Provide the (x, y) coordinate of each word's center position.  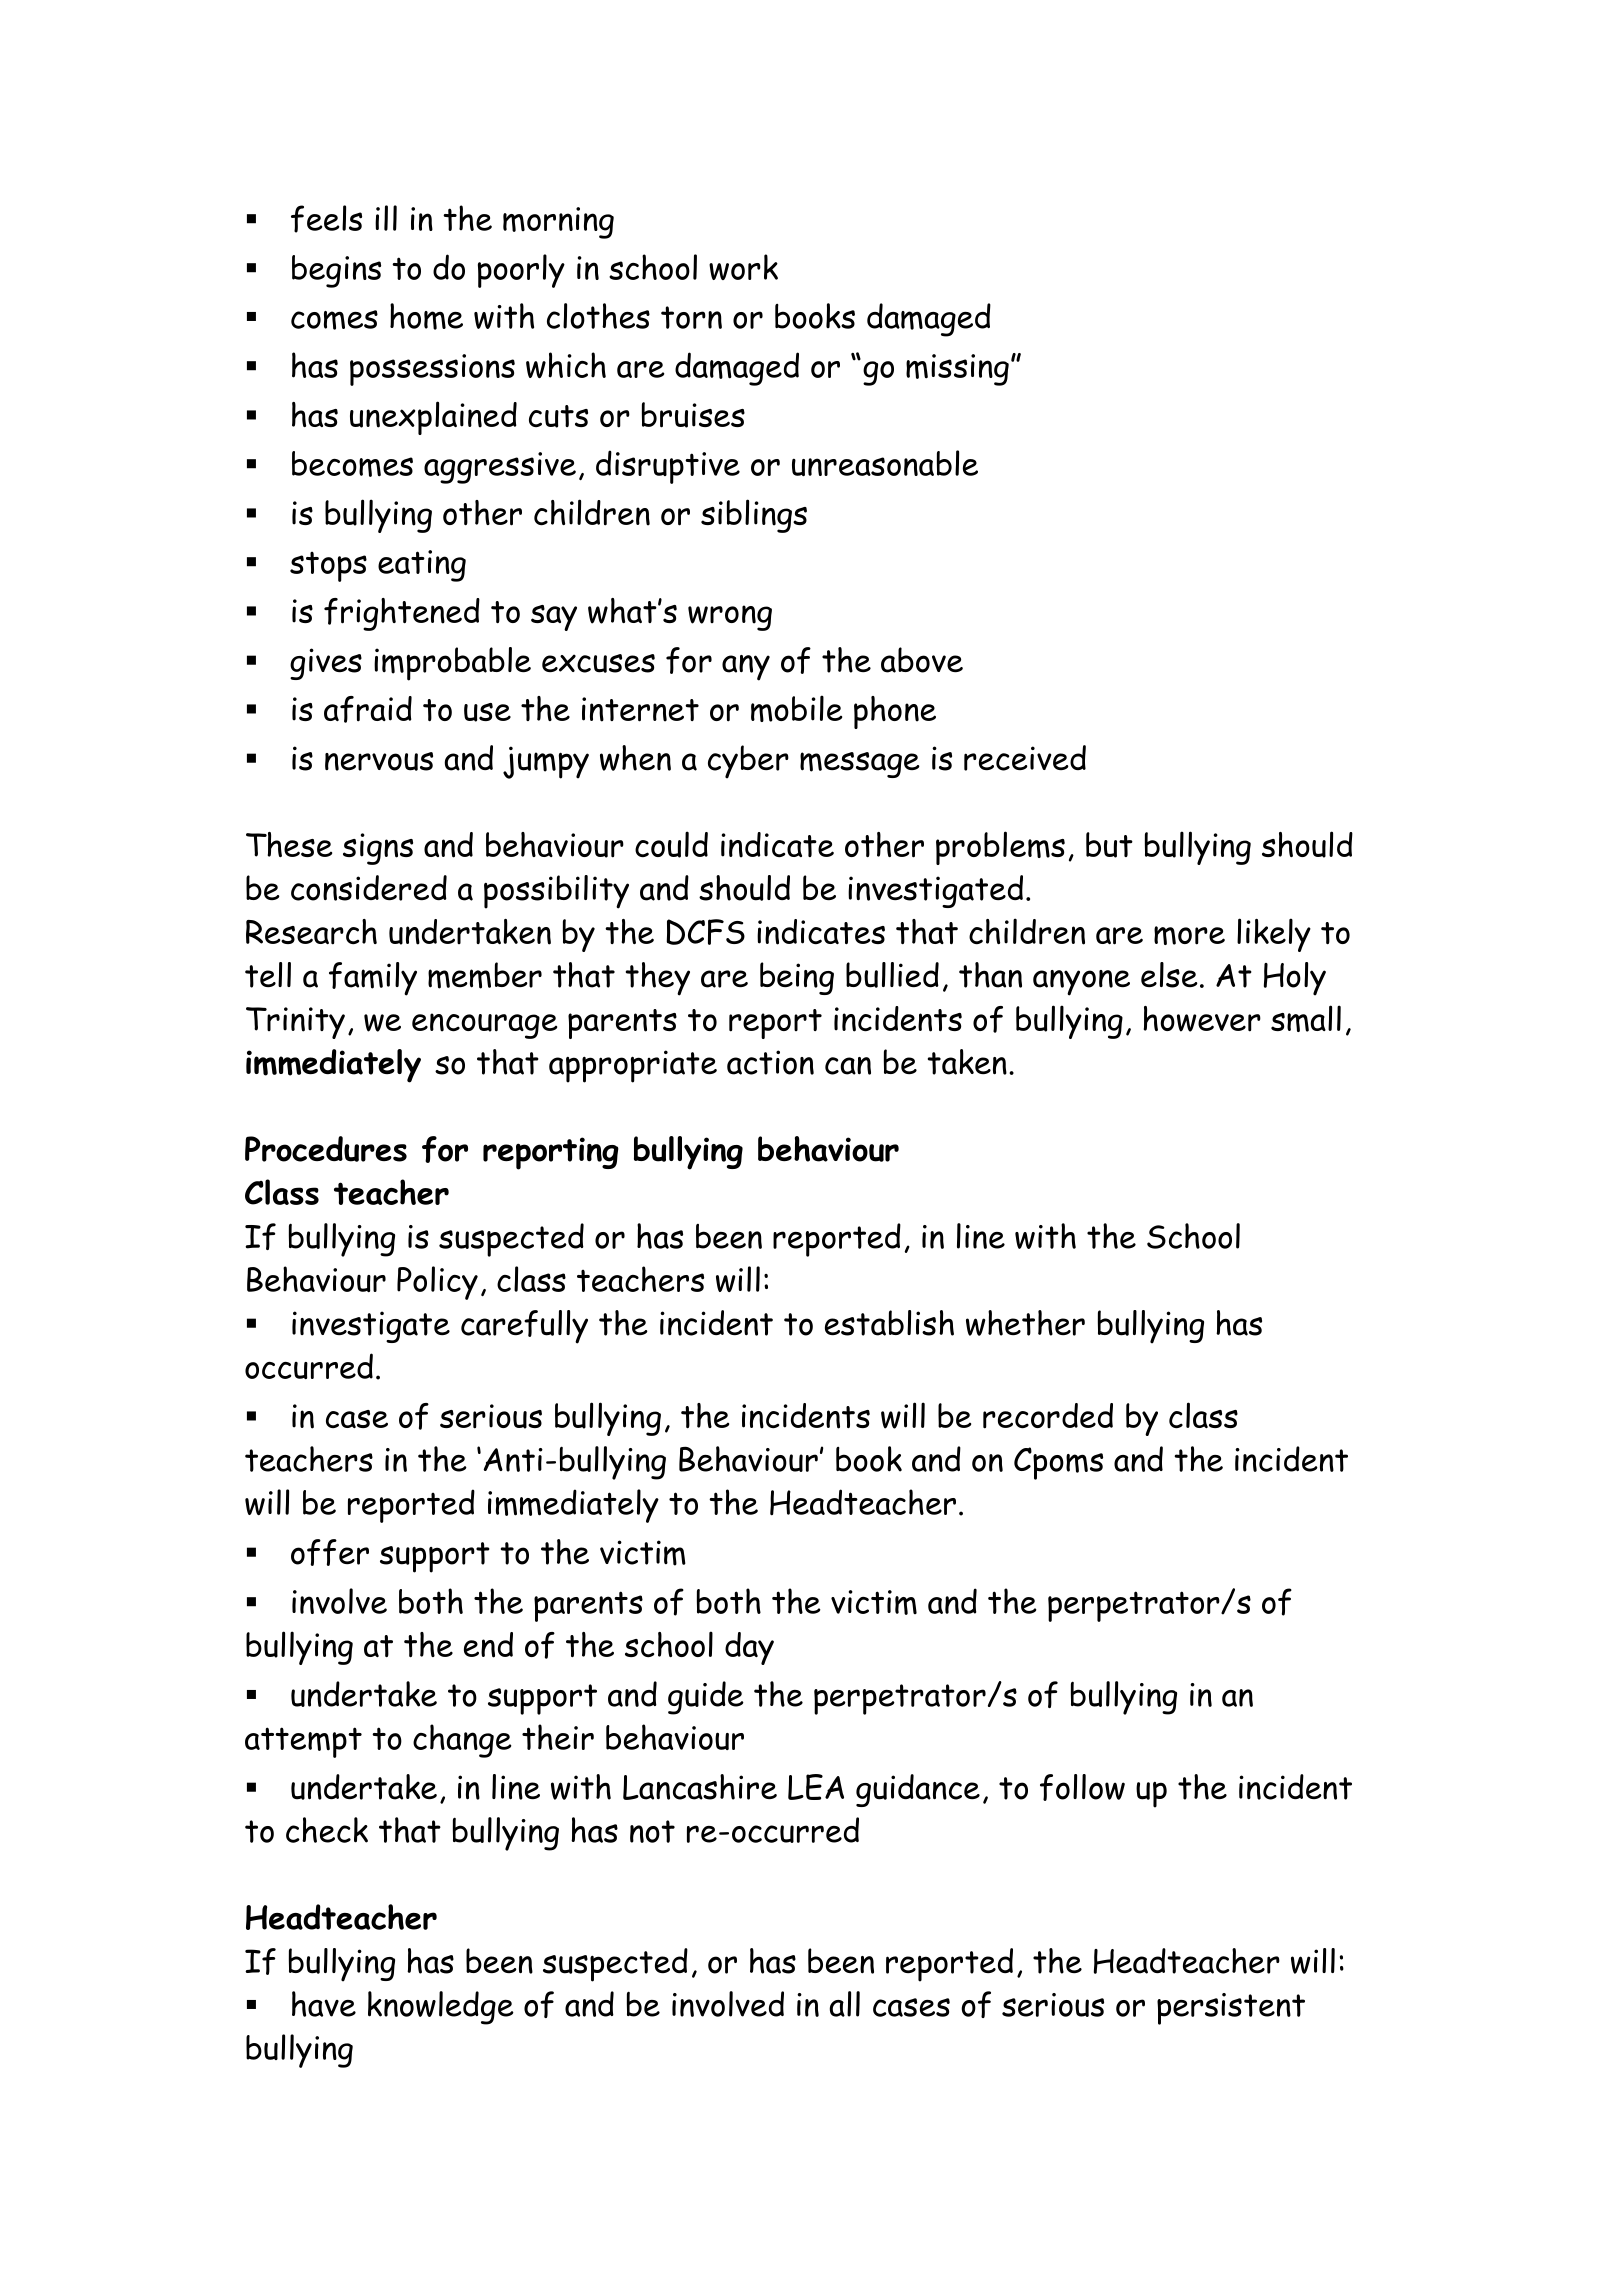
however (1202, 1019)
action (770, 1062)
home (426, 316)
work (743, 267)
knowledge (441, 2008)
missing (957, 370)
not (652, 1831)
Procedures (326, 1149)
